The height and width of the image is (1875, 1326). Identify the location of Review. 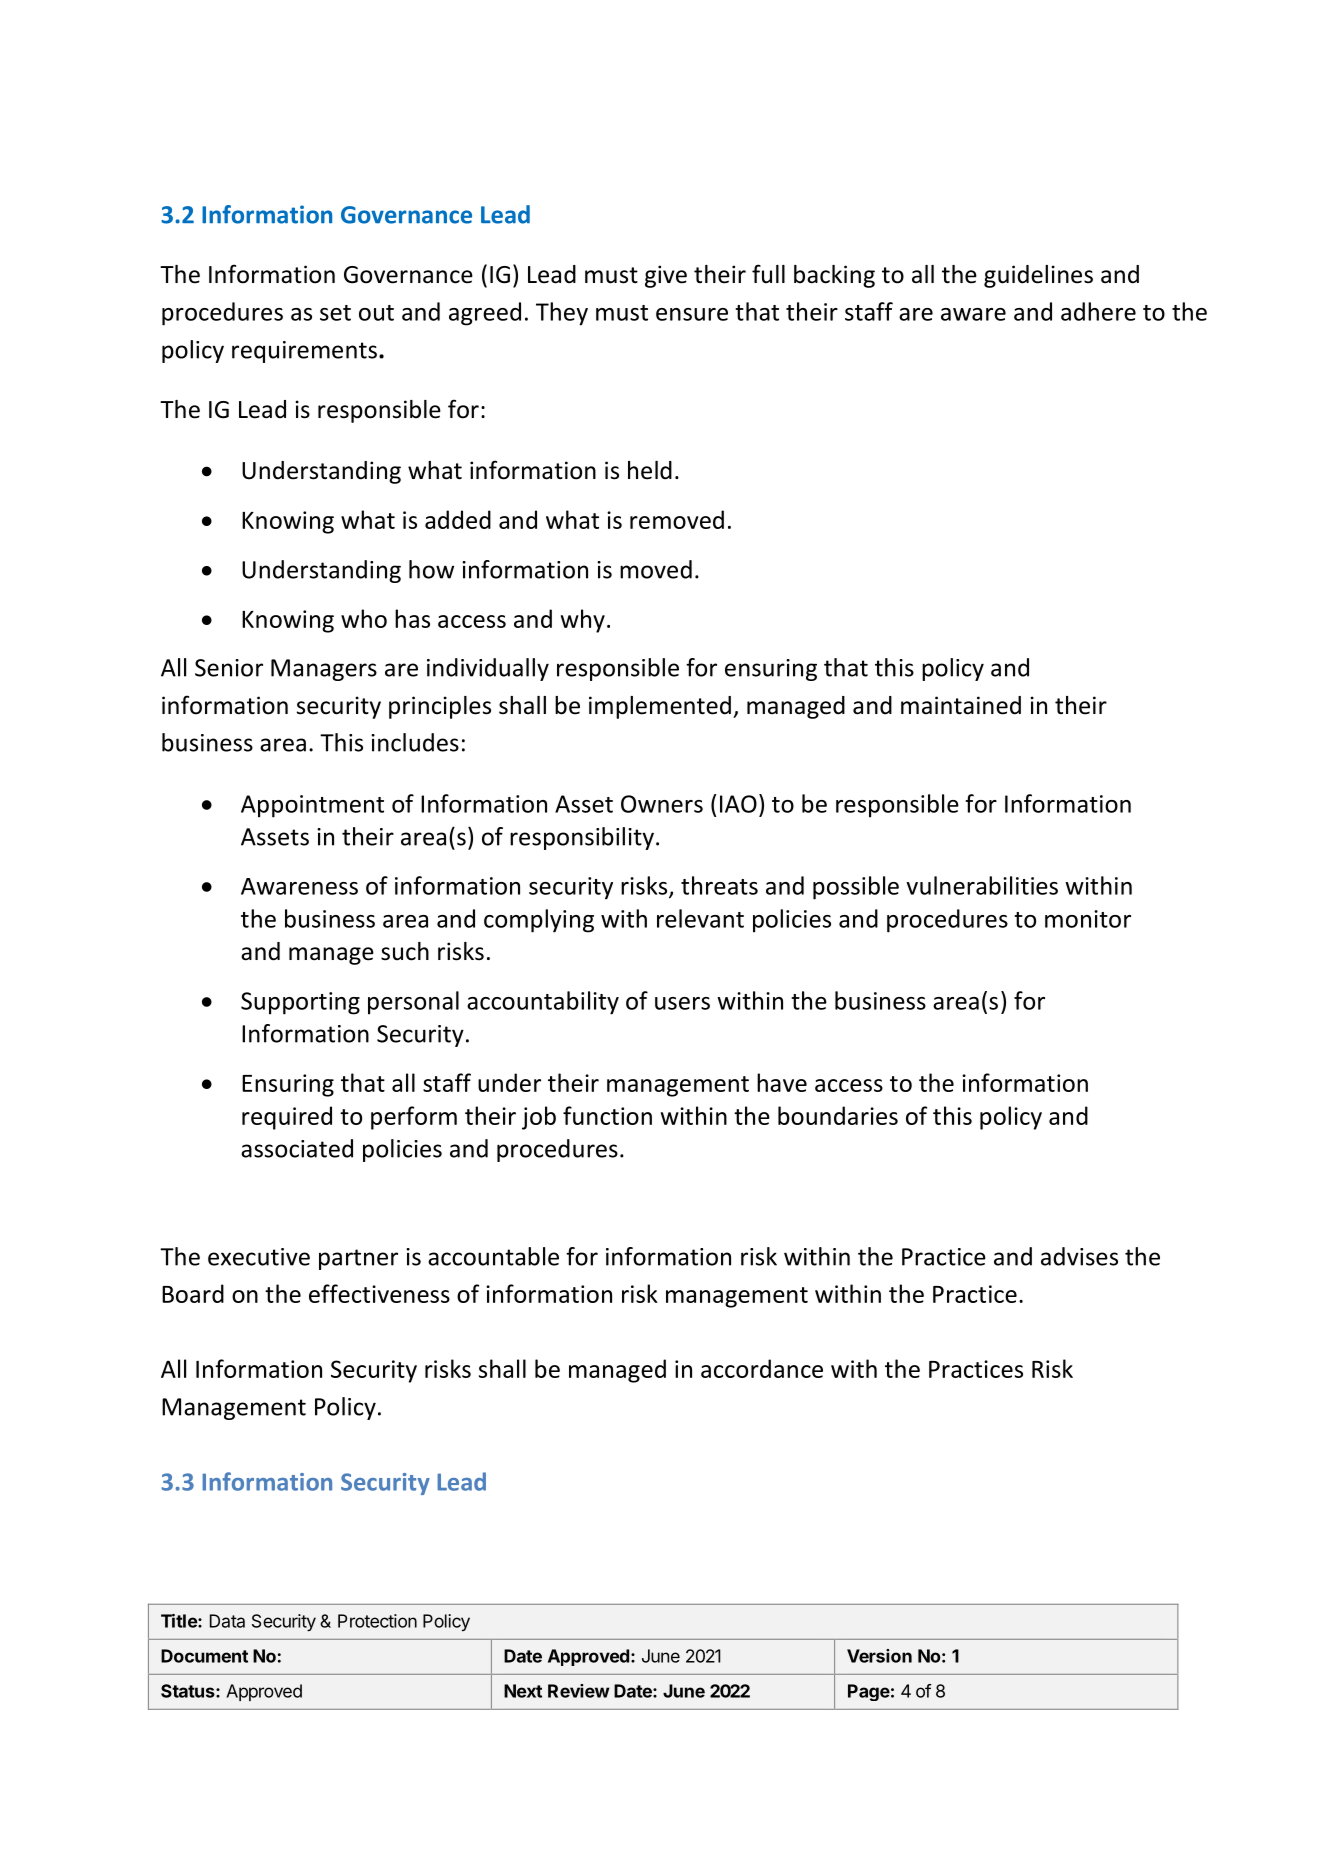
(579, 1691).
